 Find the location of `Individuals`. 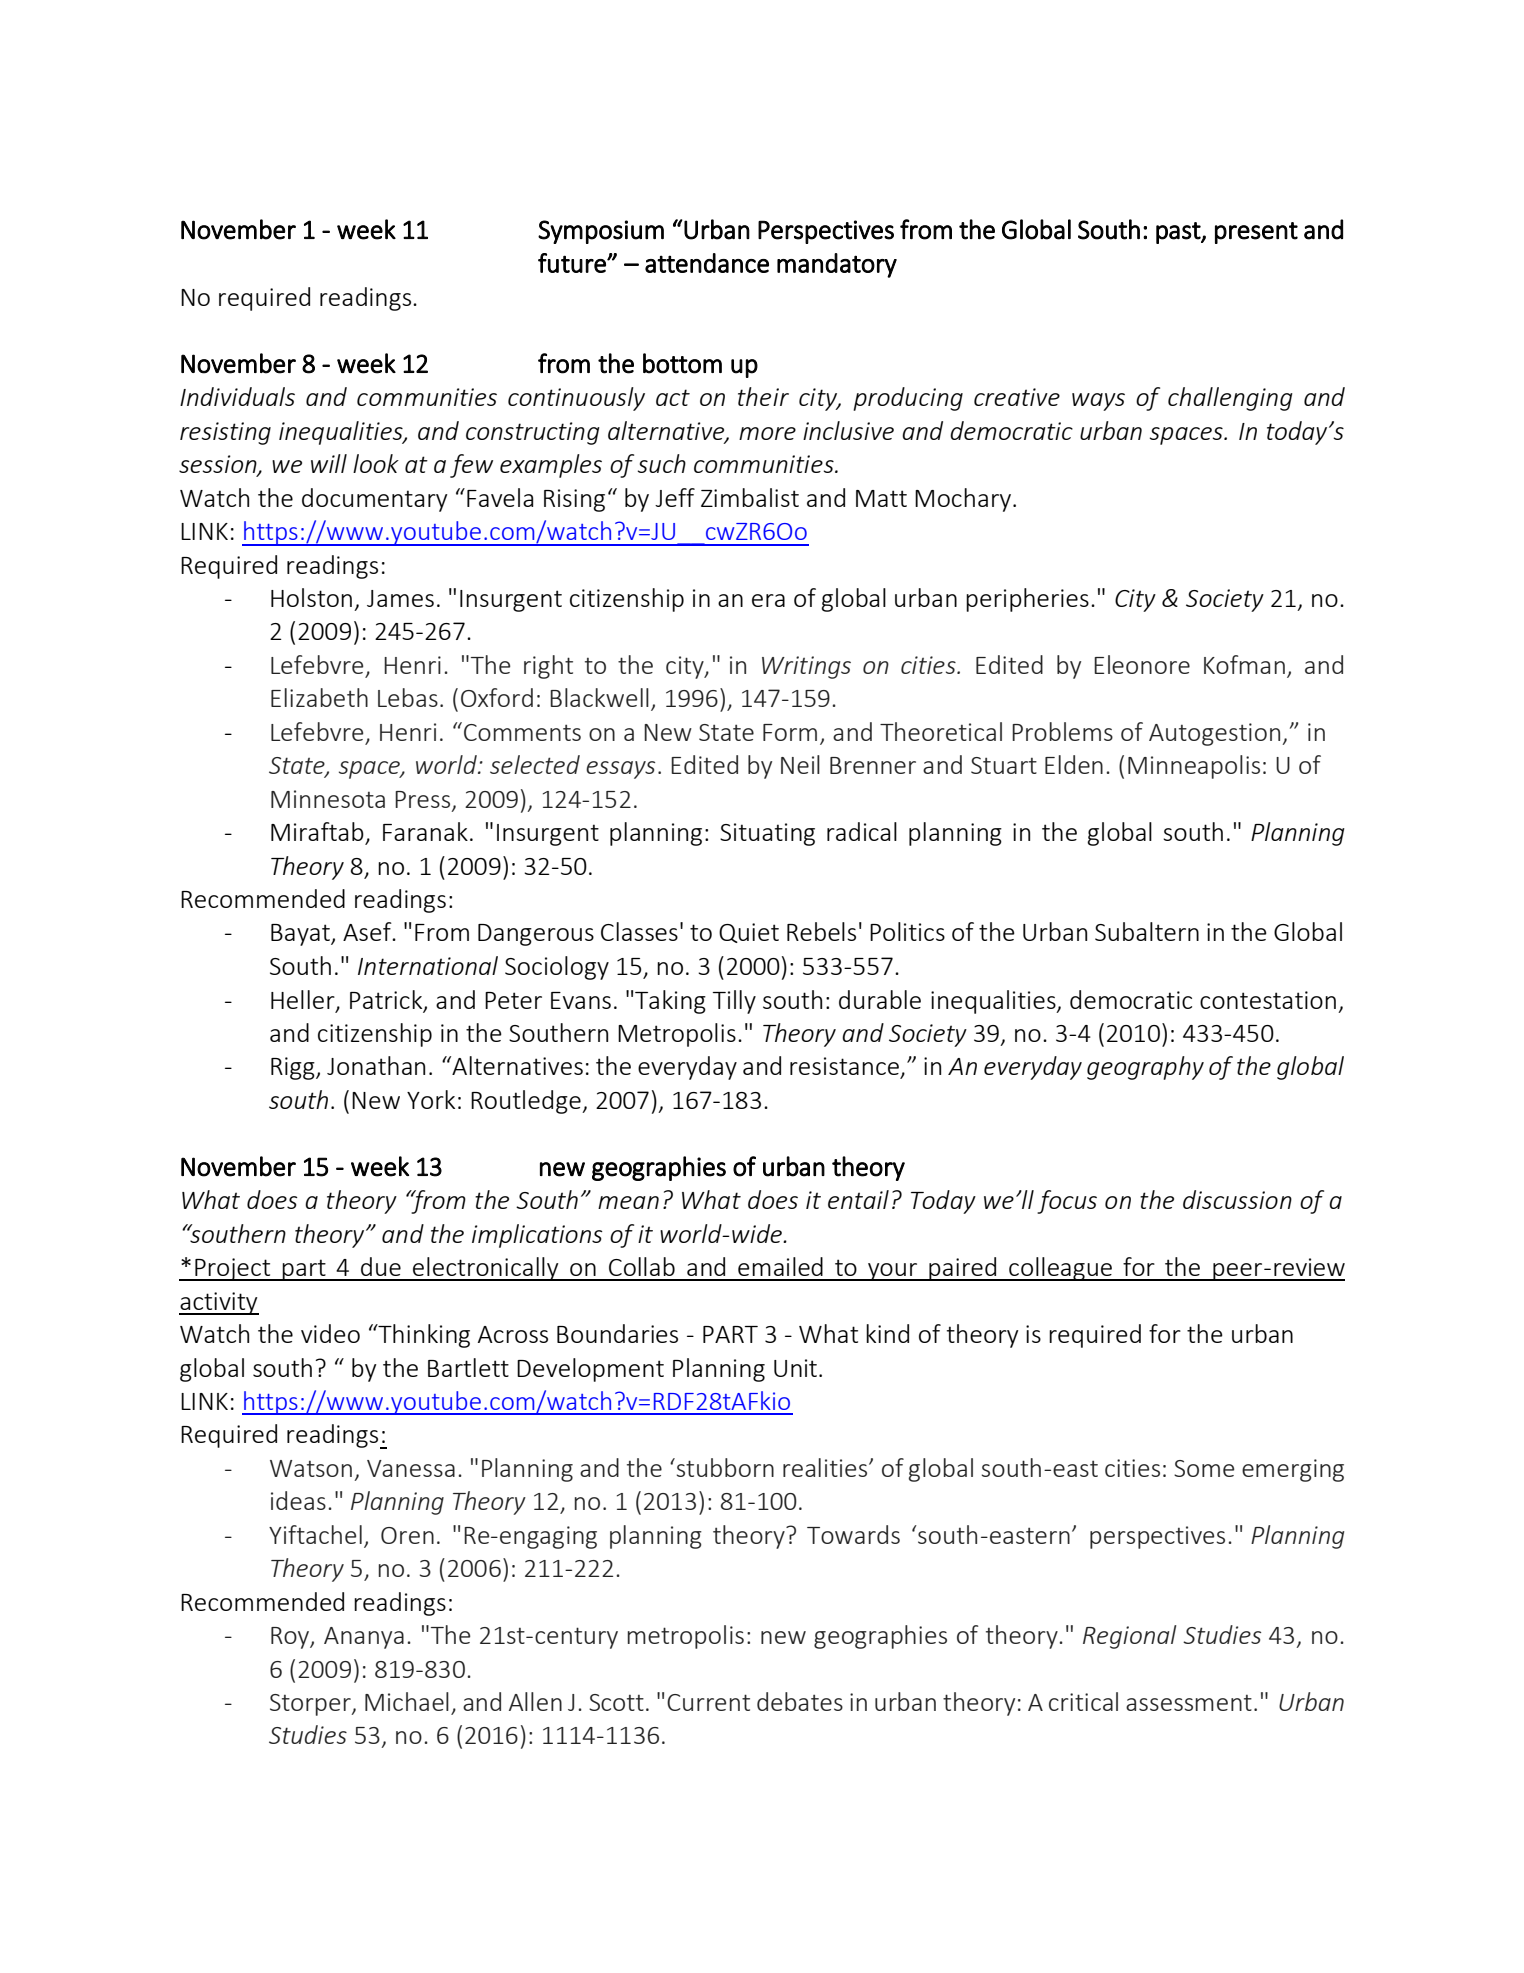

Individuals is located at coordinates (237, 396).
